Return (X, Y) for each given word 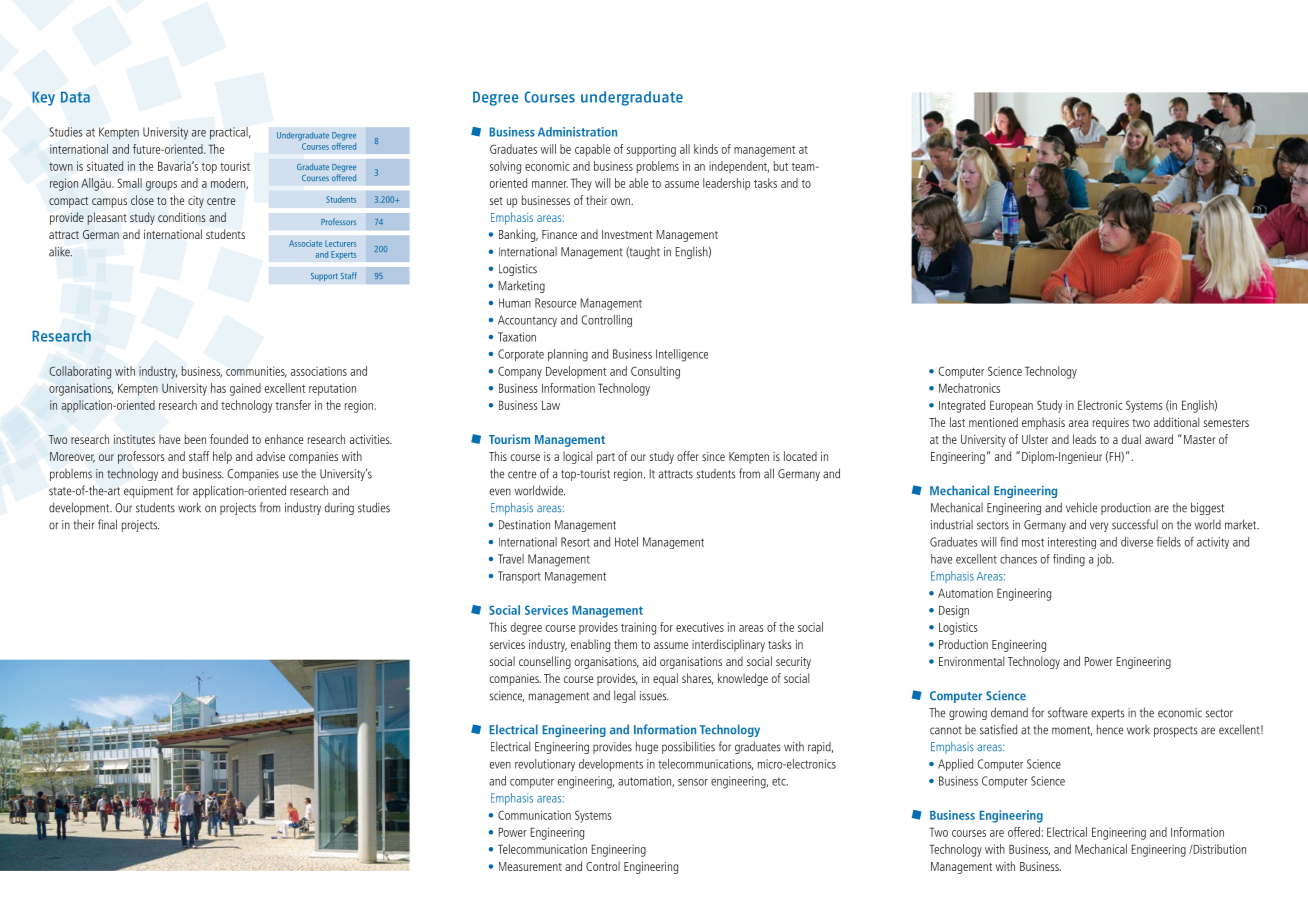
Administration (577, 132)
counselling (545, 662)
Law (551, 405)
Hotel (626, 542)
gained (245, 389)
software (1068, 712)
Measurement (530, 866)
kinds (706, 149)
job (1105, 560)
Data (75, 97)
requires (1111, 424)
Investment (627, 234)
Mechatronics (969, 388)
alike (60, 251)
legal (624, 696)
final (107, 524)
